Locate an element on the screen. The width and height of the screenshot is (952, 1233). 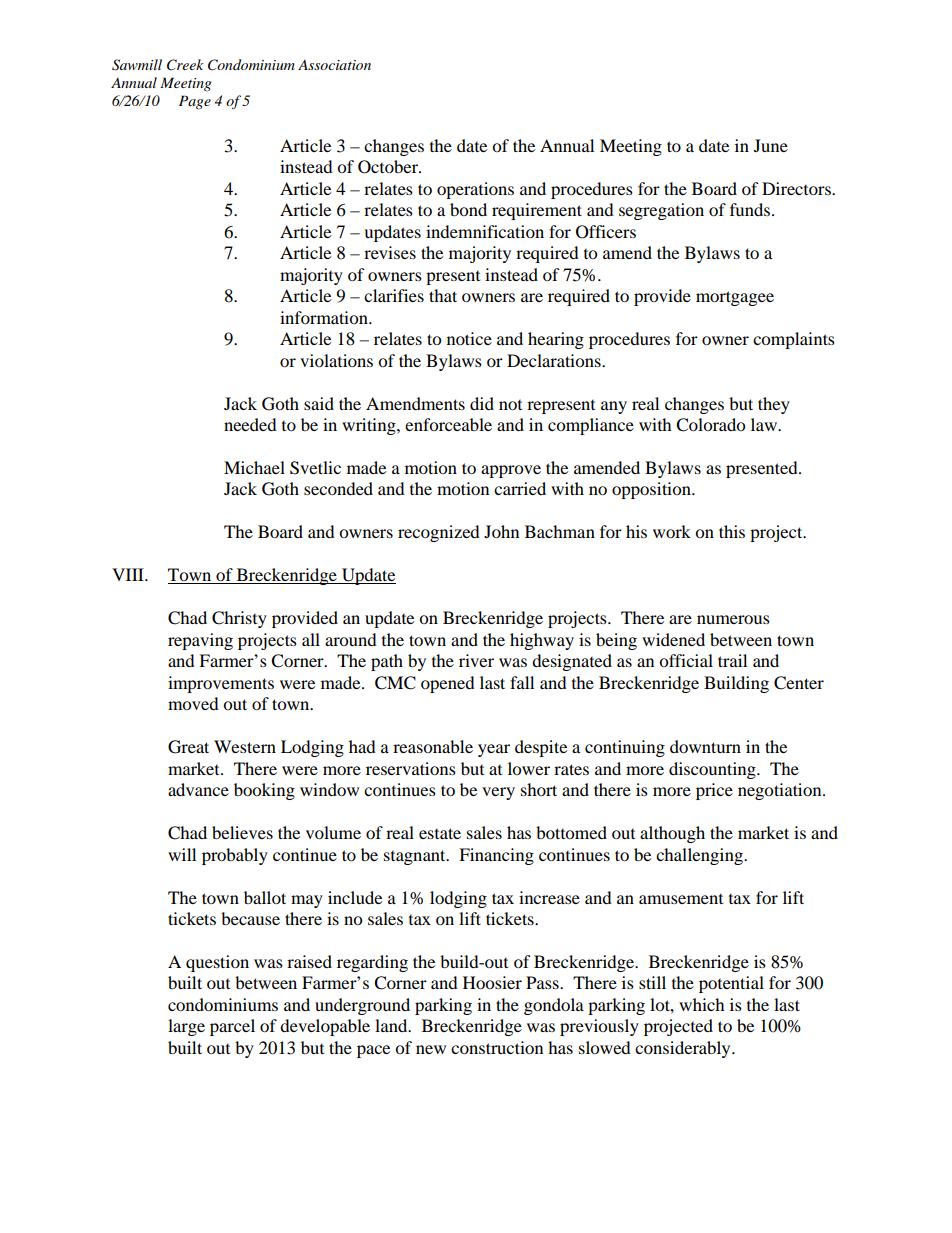
moved is located at coordinates (193, 703).
